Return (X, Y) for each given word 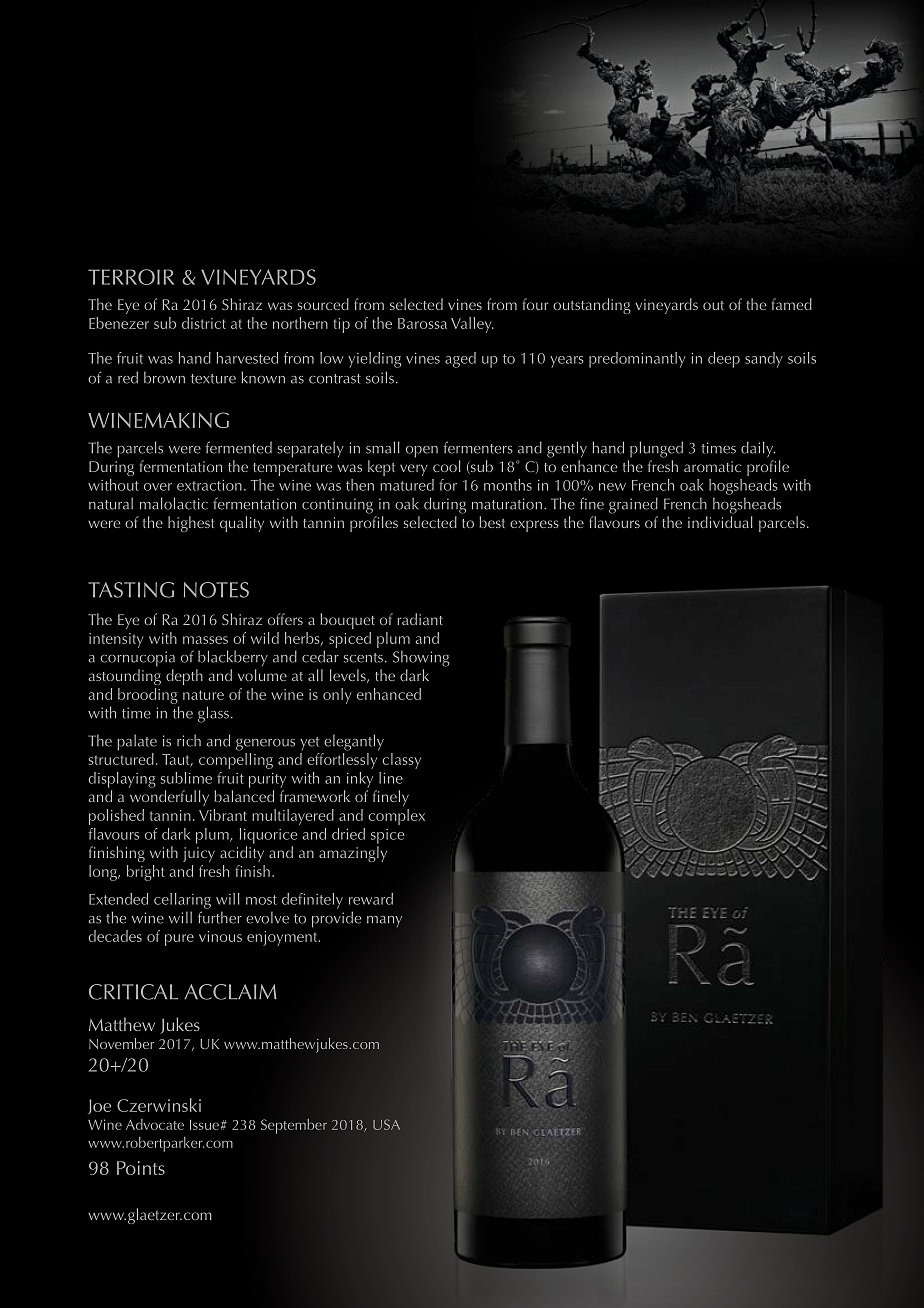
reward (371, 899)
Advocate (155, 1124)
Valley (472, 325)
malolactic (174, 503)
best (492, 522)
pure (179, 940)
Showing (421, 658)
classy (402, 761)
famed (792, 304)
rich (189, 740)
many (384, 921)
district (204, 323)
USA (386, 1124)
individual (720, 522)
